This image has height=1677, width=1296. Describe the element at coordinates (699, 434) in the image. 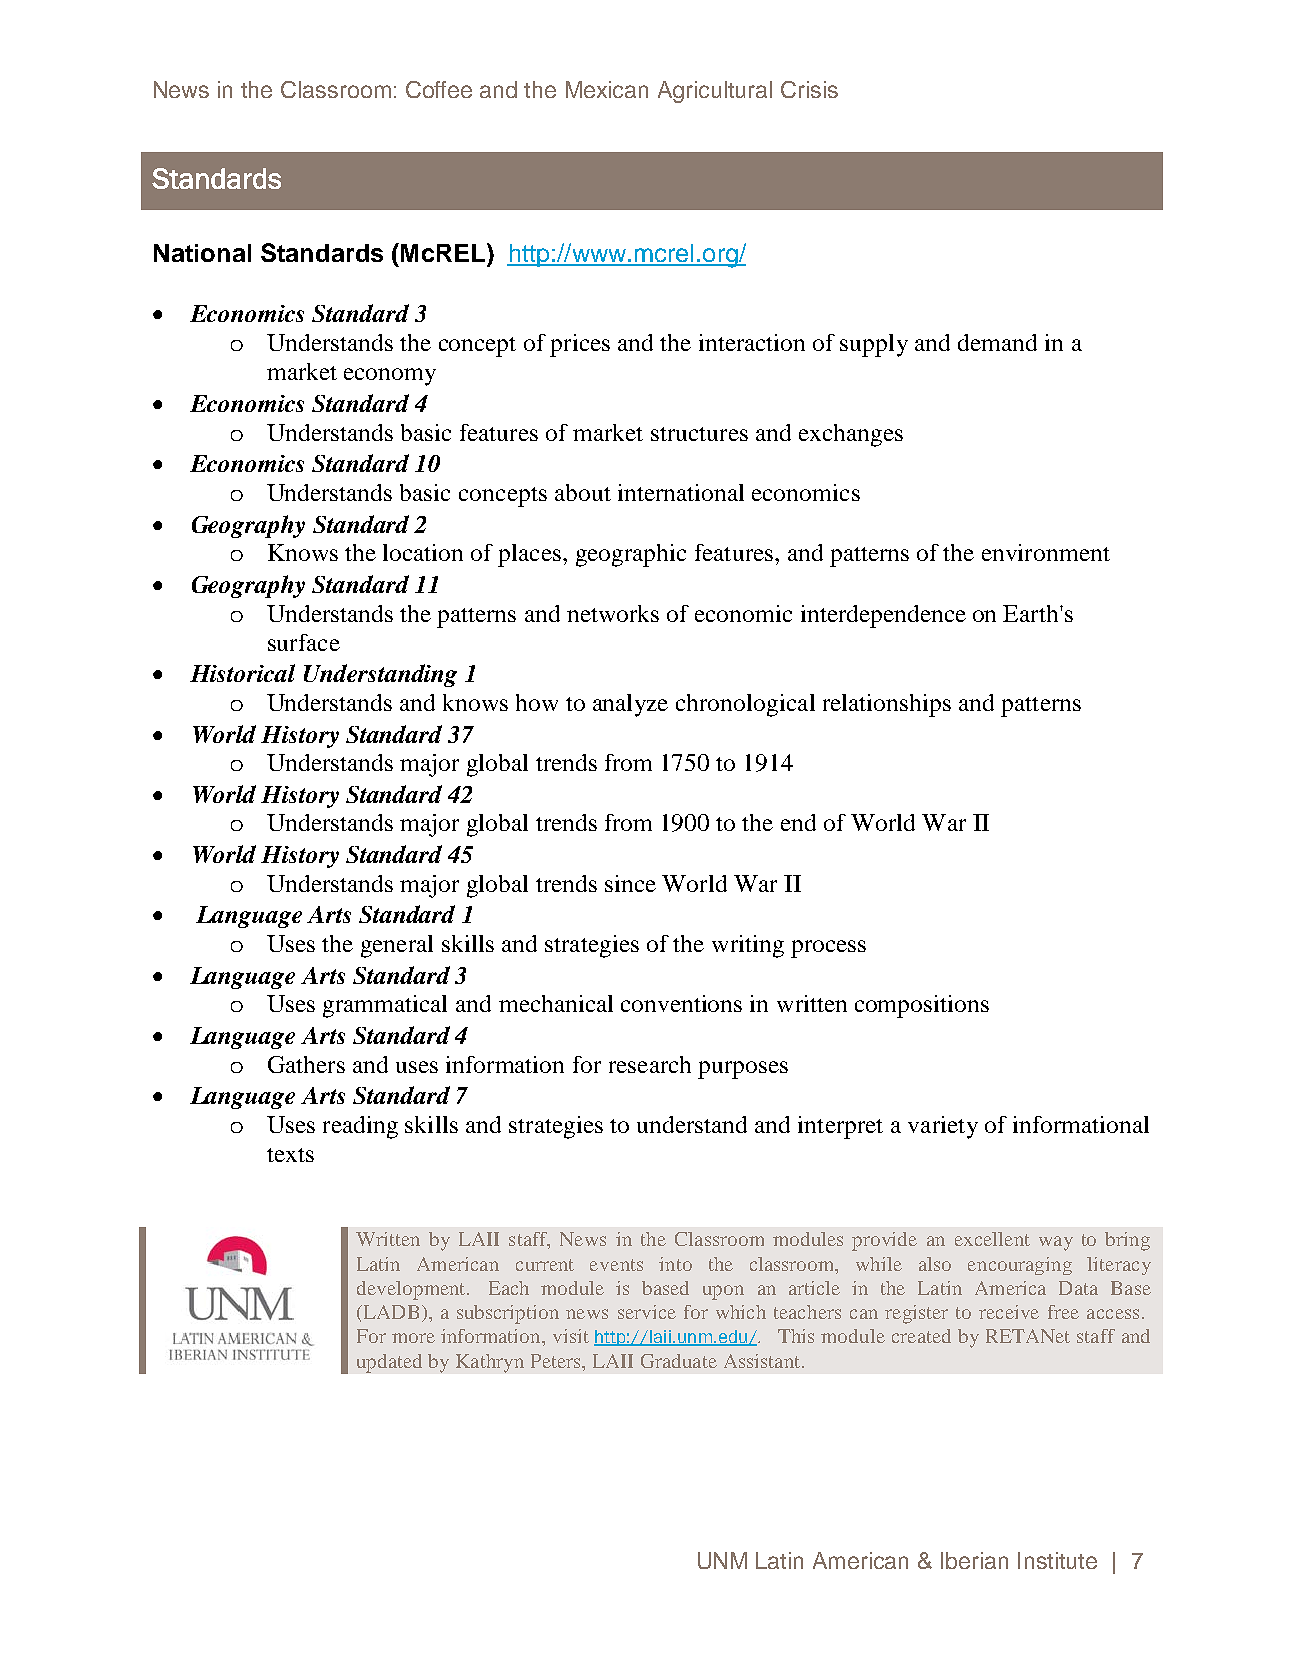

I see `structures` at that location.
